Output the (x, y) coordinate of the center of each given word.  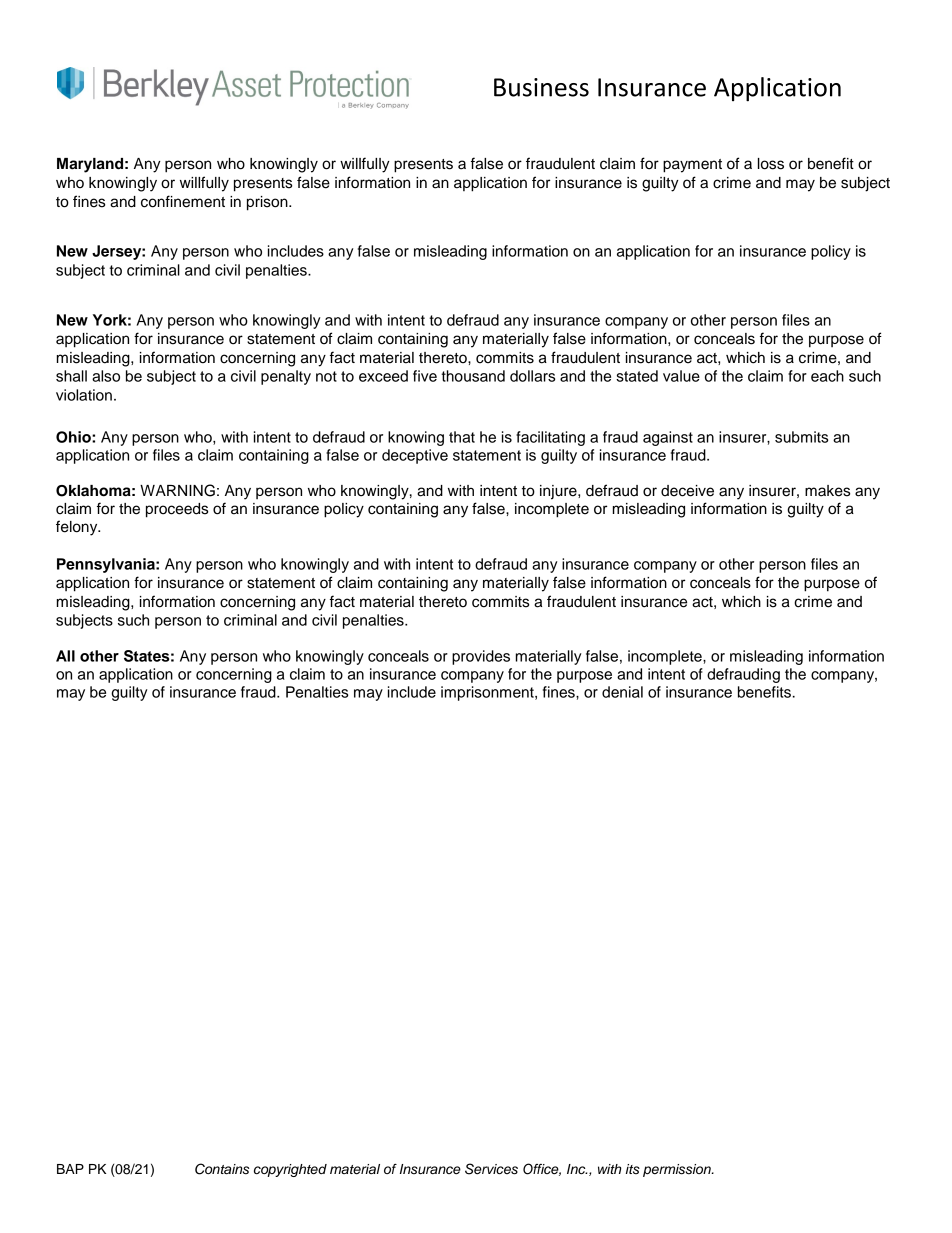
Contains (222, 1169)
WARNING (177, 490)
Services (491, 1169)
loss (771, 164)
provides (481, 657)
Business (541, 87)
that (462, 437)
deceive (687, 491)
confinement (183, 201)
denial (622, 692)
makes (827, 491)
